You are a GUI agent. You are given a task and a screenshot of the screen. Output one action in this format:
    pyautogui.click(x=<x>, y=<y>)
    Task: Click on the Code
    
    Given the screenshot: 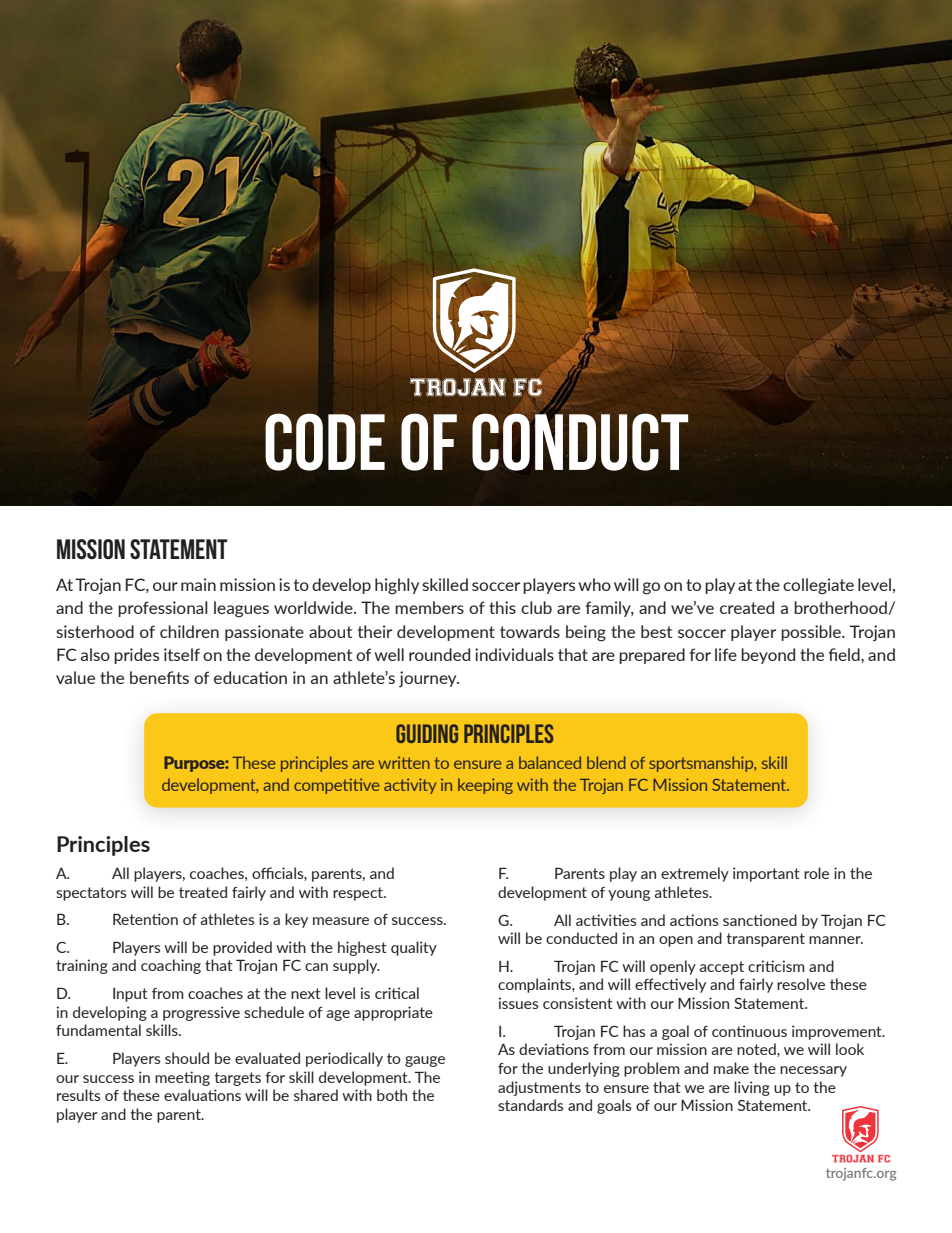 What is the action you would take?
    pyautogui.click(x=325, y=442)
